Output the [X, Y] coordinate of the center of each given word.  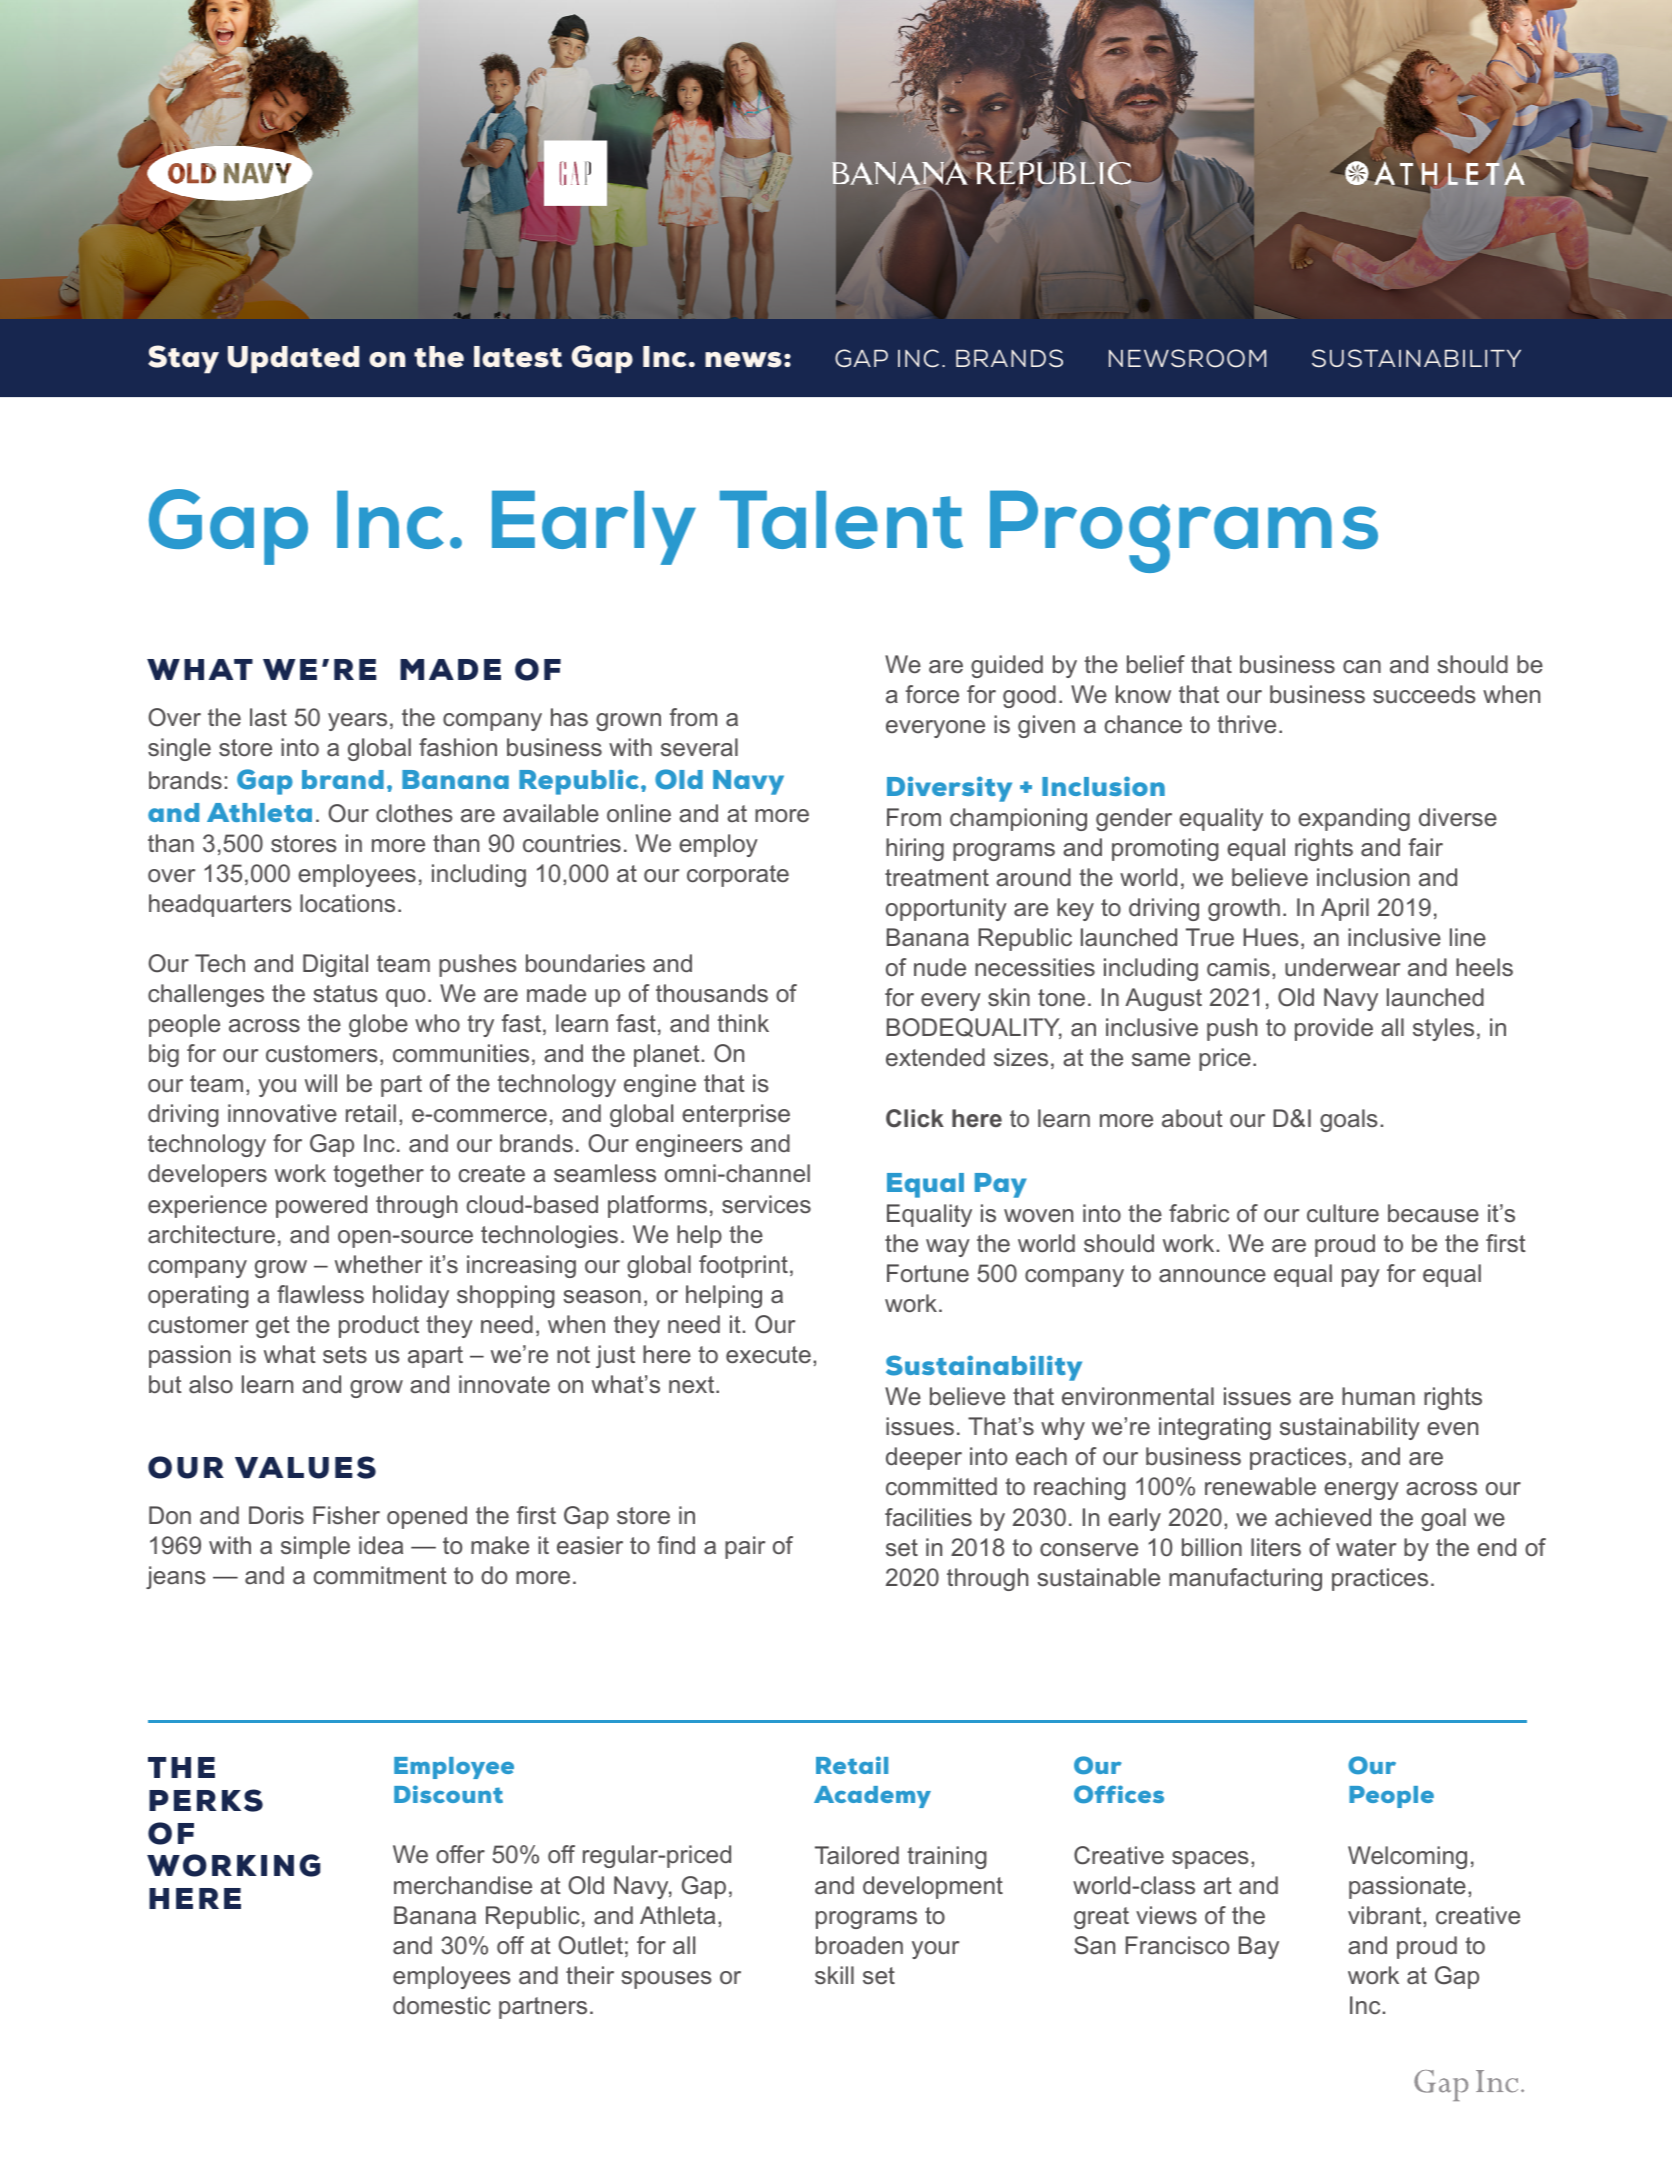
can [1362, 667]
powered [321, 1206]
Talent [841, 520]
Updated [293, 359]
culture [1343, 1213]
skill [834, 1975]
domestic [442, 2005]
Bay [1259, 1947]
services [766, 1204]
